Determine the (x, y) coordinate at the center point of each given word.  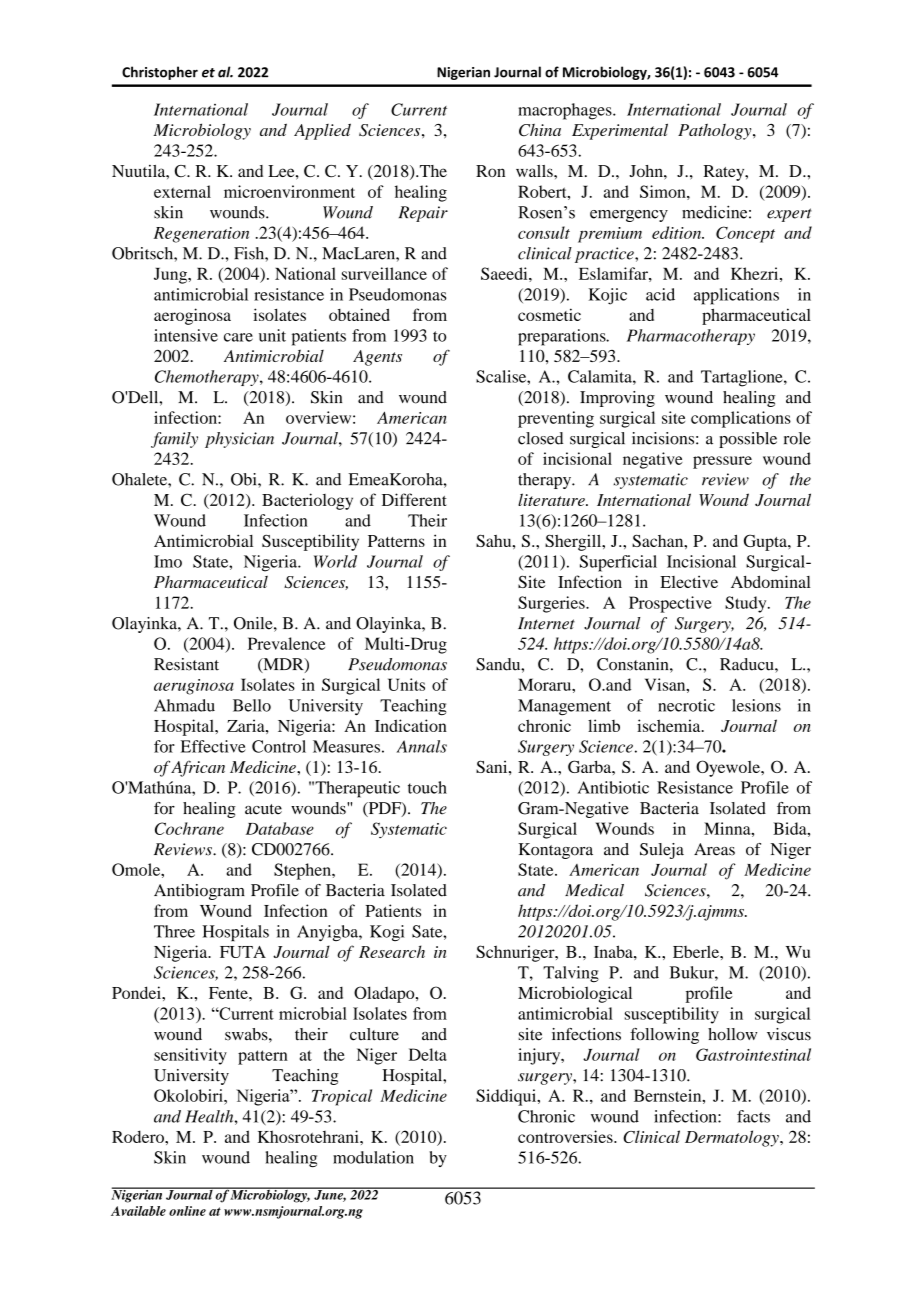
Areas (714, 849)
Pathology (716, 132)
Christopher (160, 73)
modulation (373, 1157)
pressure (722, 462)
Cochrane (189, 828)
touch (427, 787)
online (187, 1211)
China (540, 130)
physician (239, 440)
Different (414, 499)
